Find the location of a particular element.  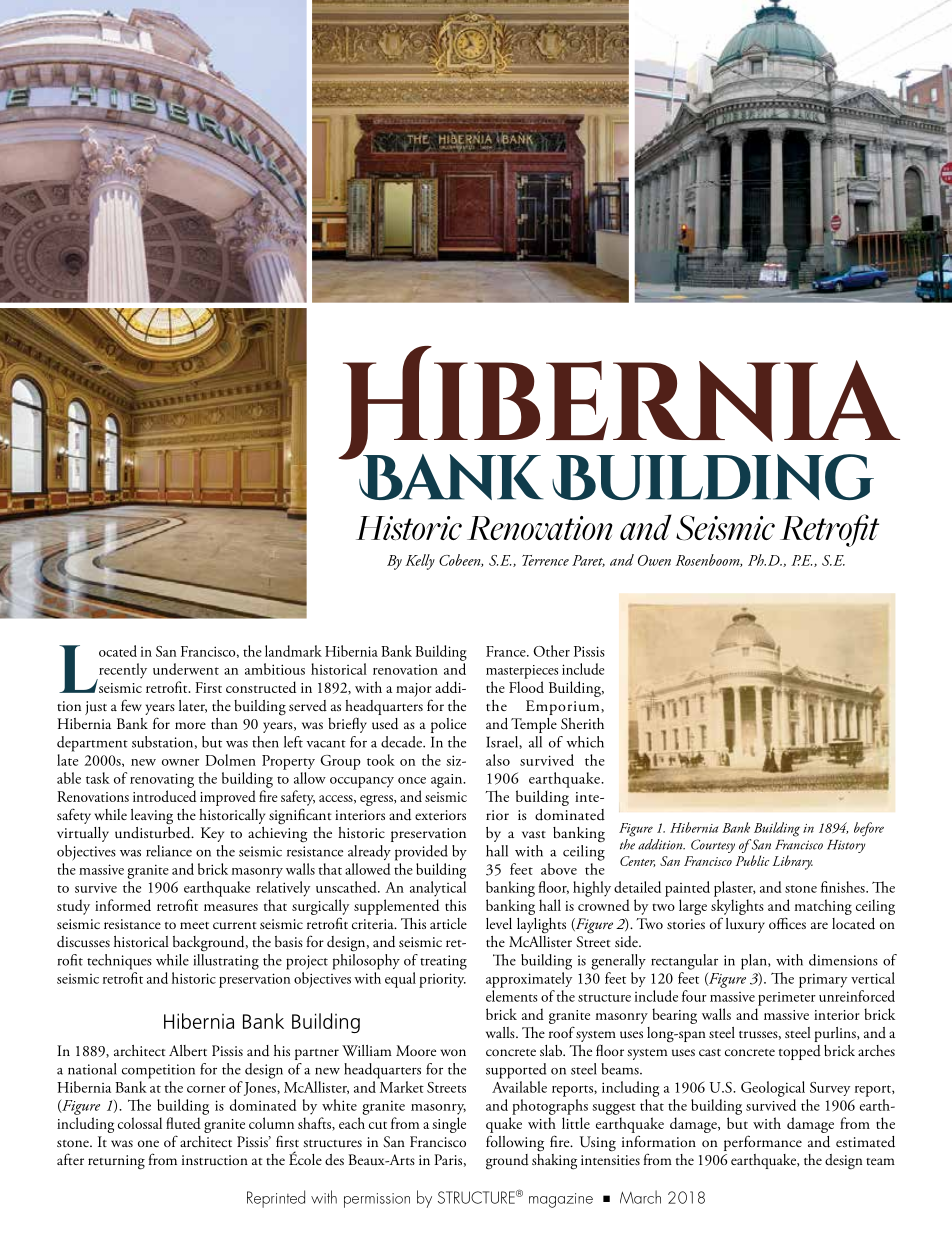

Owen is located at coordinates (654, 560).
